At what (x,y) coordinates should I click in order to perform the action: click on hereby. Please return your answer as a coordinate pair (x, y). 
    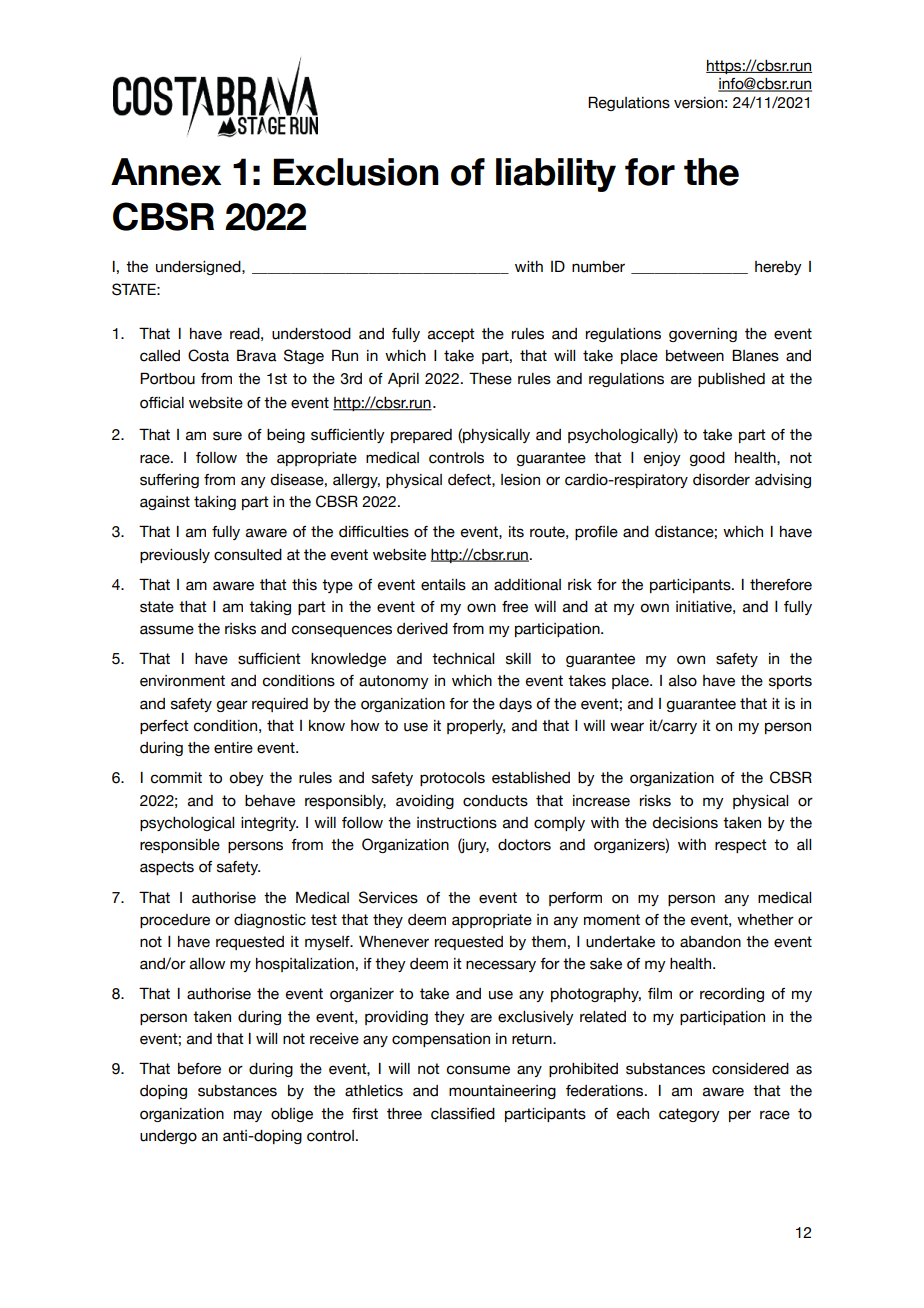
    Looking at the image, I should click on (778, 268).
